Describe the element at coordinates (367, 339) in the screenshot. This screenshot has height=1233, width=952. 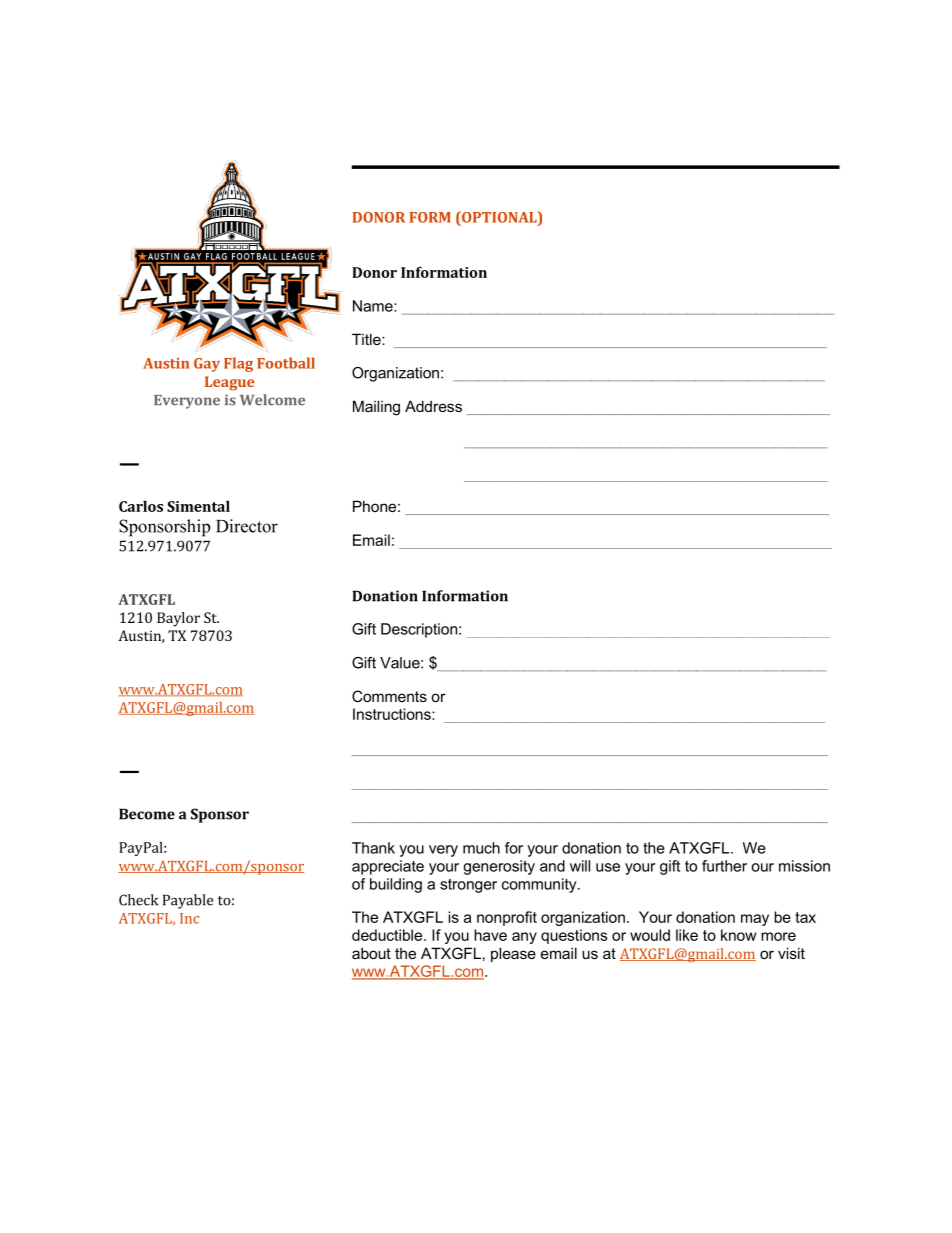
I see `Title` at that location.
